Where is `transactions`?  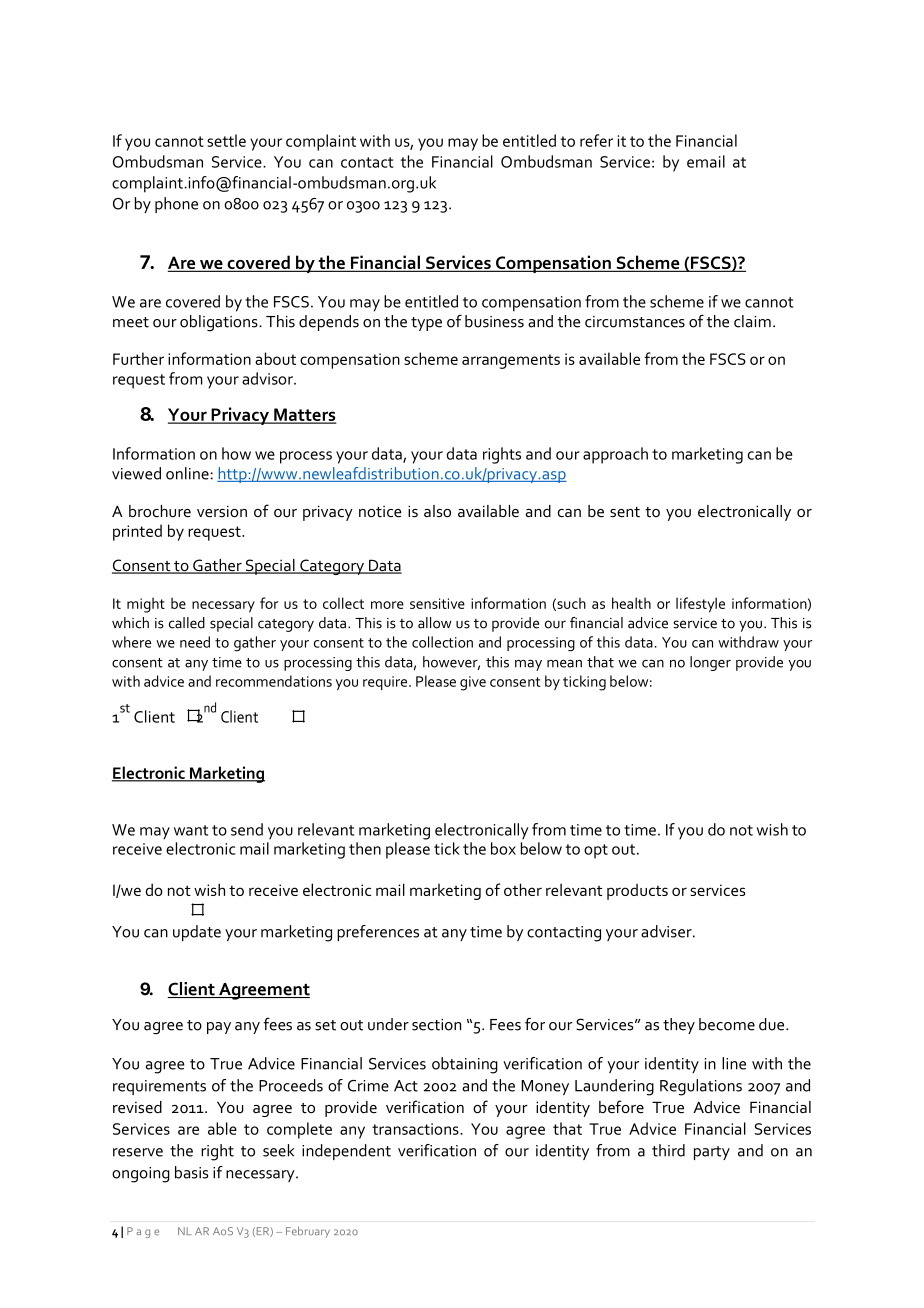 transactions is located at coordinates (416, 1129).
